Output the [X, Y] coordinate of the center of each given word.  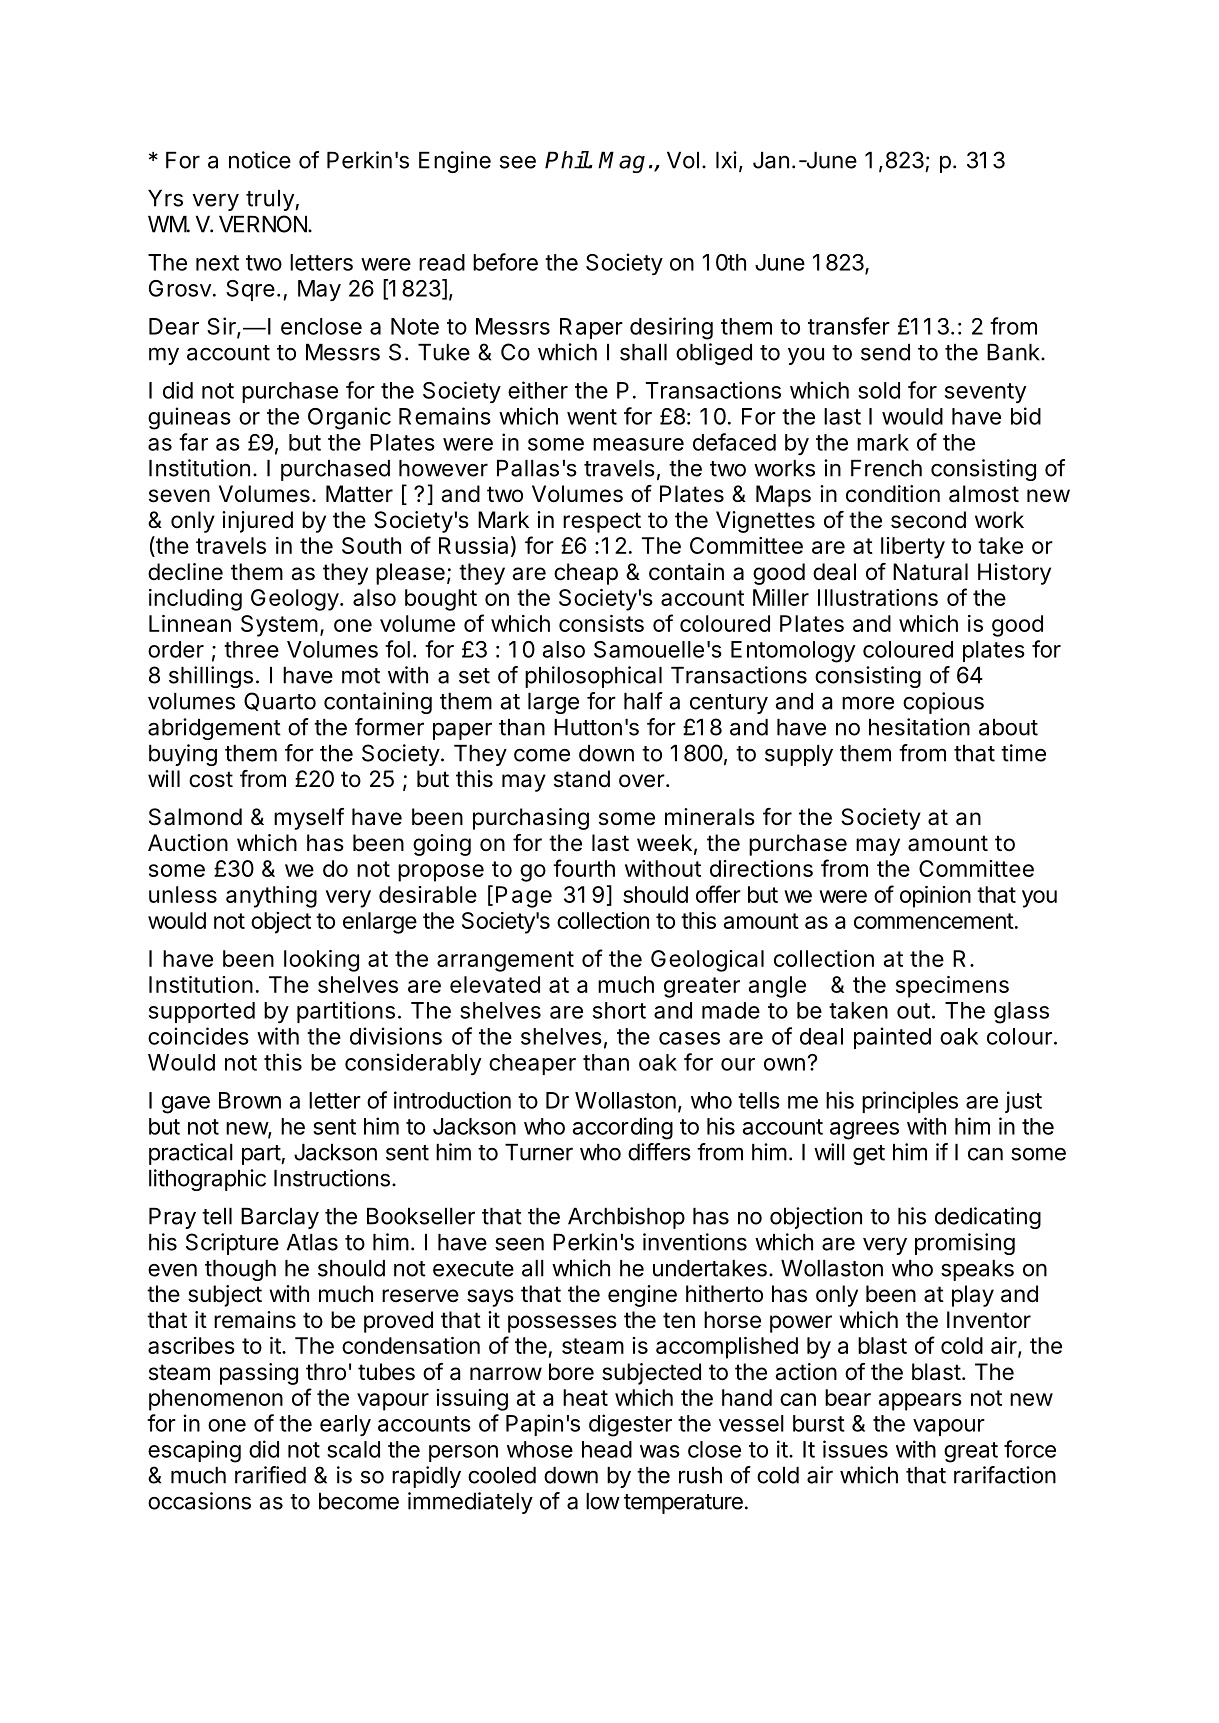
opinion [935, 897]
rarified [270, 1475]
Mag [621, 162]
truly [271, 200]
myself [309, 819]
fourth [584, 868]
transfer [849, 326]
